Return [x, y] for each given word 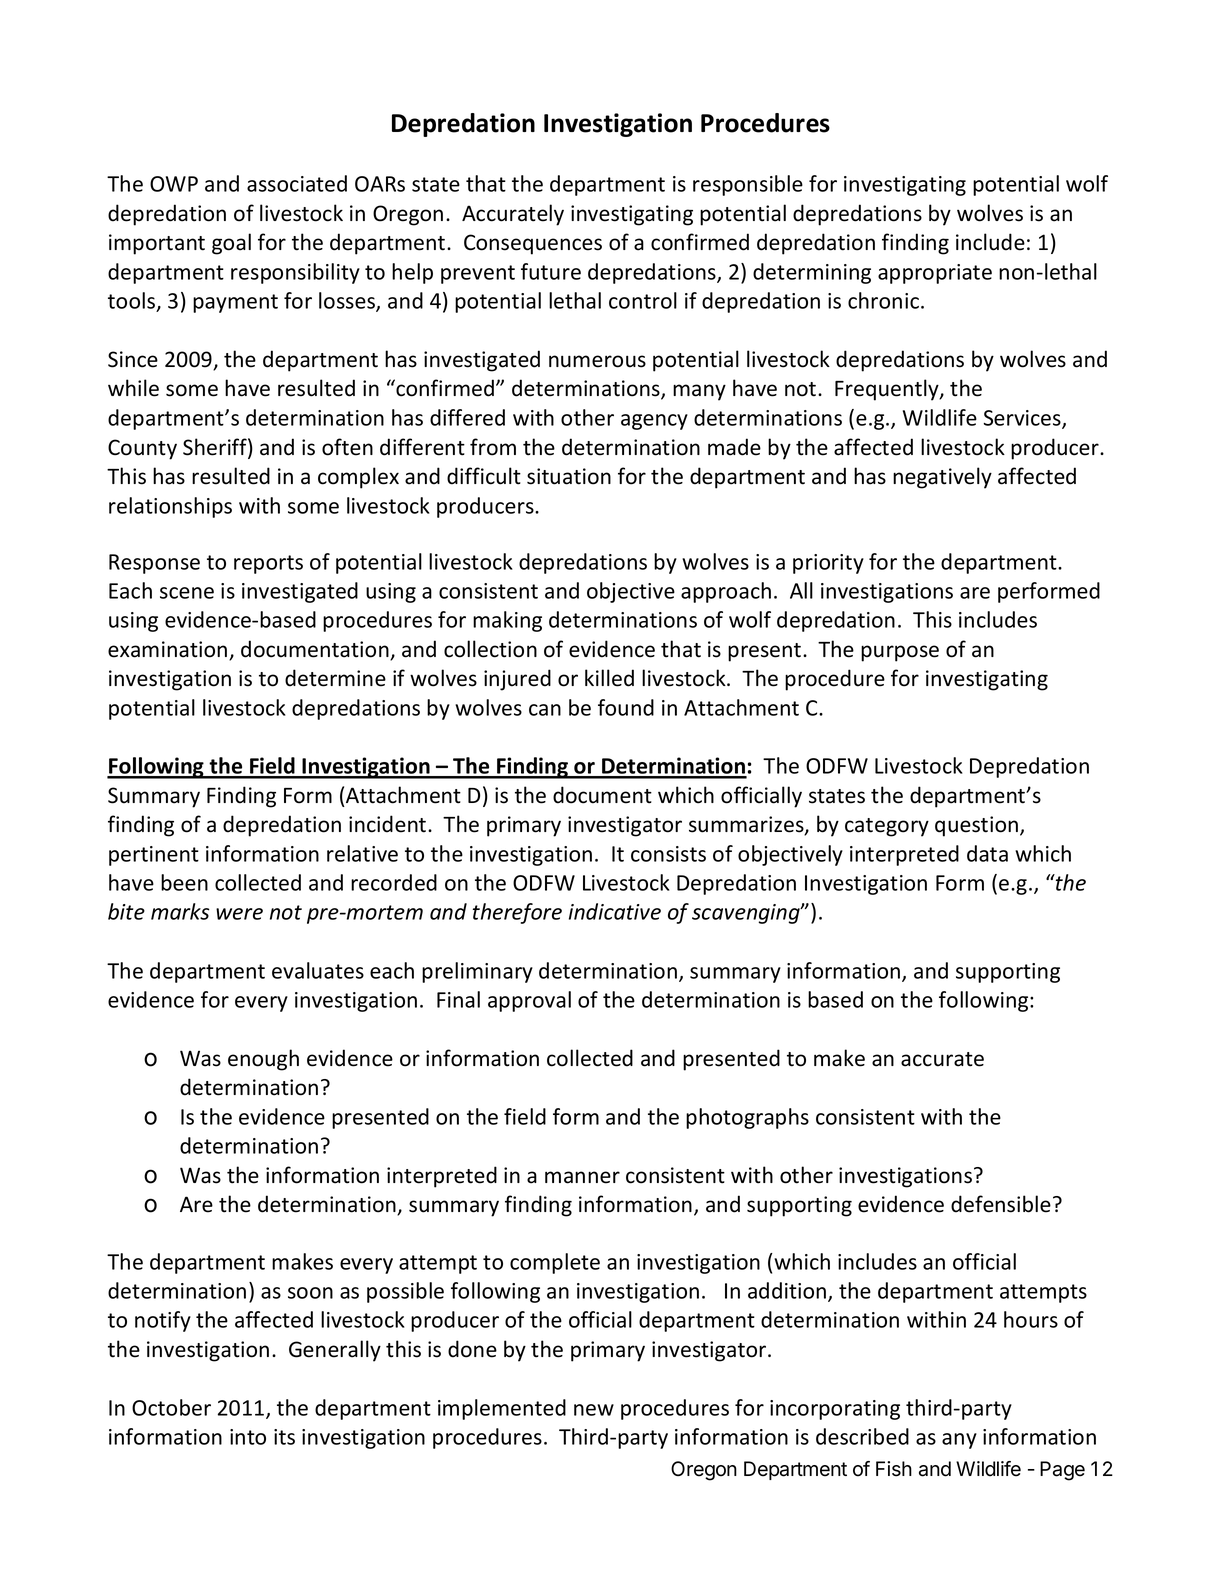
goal [231, 244]
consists [668, 854]
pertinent [154, 856]
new [594, 1410]
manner [582, 1177]
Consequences [533, 244]
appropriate [935, 274]
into [248, 1437]
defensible [1001, 1204]
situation [569, 476]
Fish [894, 1469]
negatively [942, 478]
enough [263, 1060]
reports [268, 564]
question [978, 826]
